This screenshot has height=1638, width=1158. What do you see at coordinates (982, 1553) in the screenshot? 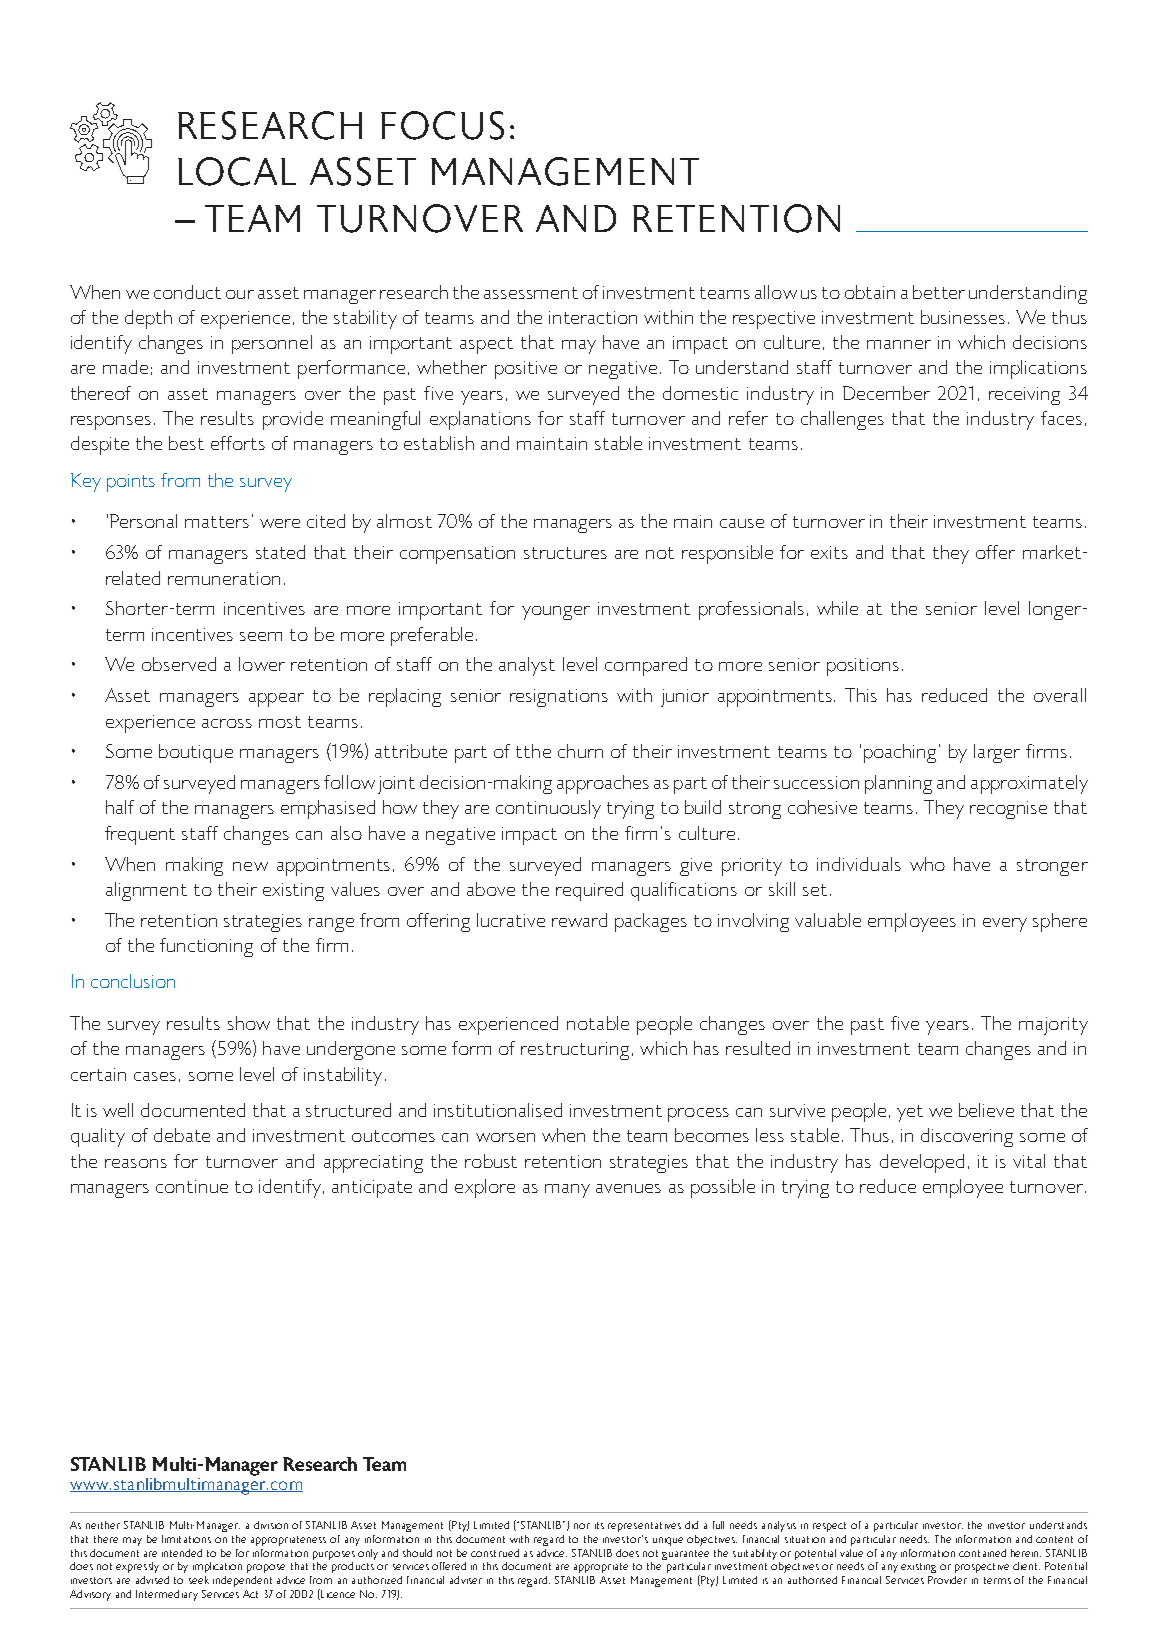
I see `contained` at bounding box center [982, 1553].
